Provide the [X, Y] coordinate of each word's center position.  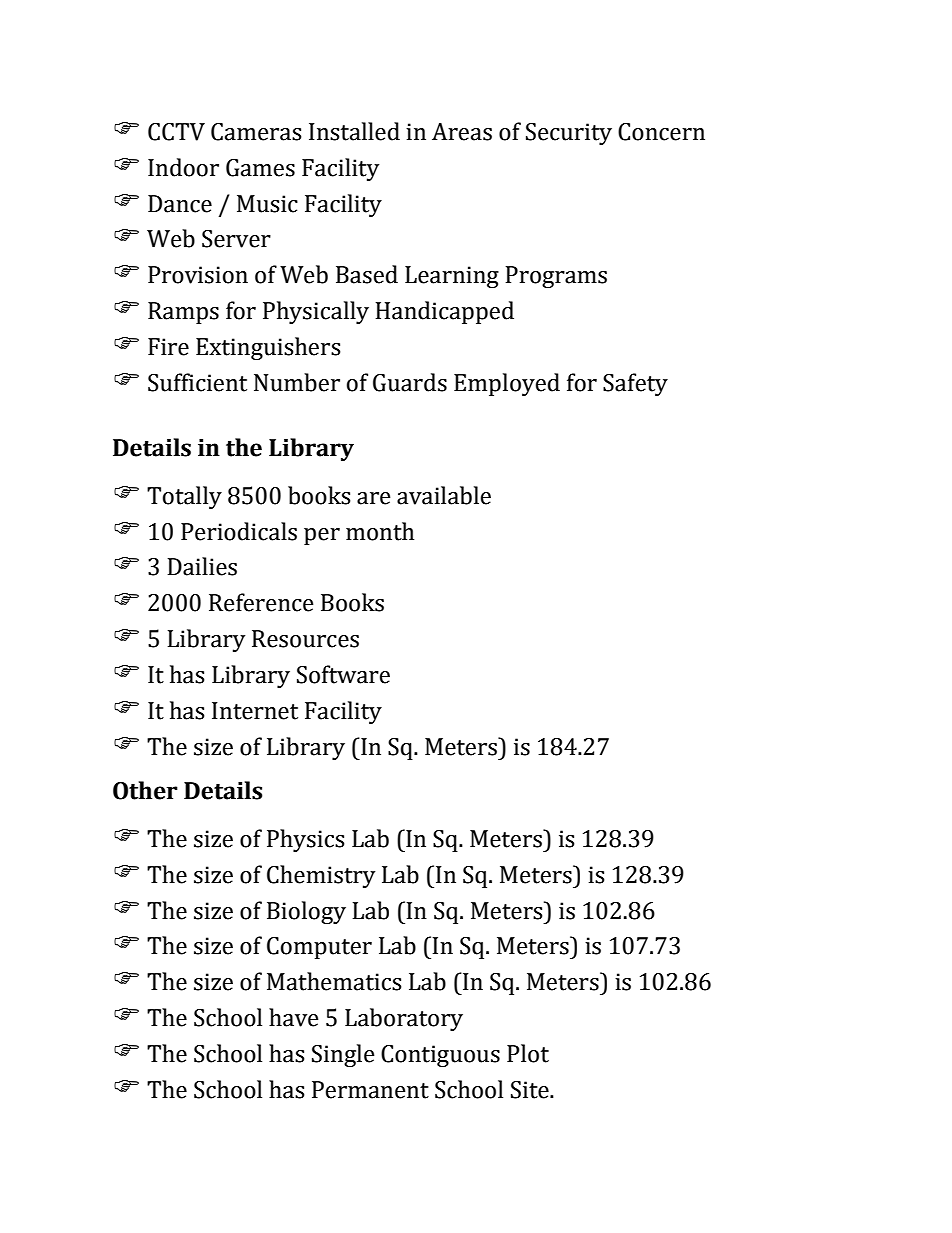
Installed [354, 131]
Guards [410, 382]
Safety [635, 384]
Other [145, 790]
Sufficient [197, 382]
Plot [528, 1053]
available [444, 495]
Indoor [183, 167]
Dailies [202, 566]
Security [569, 134]
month [380, 531]
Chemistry [321, 876]
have [294, 1017]
